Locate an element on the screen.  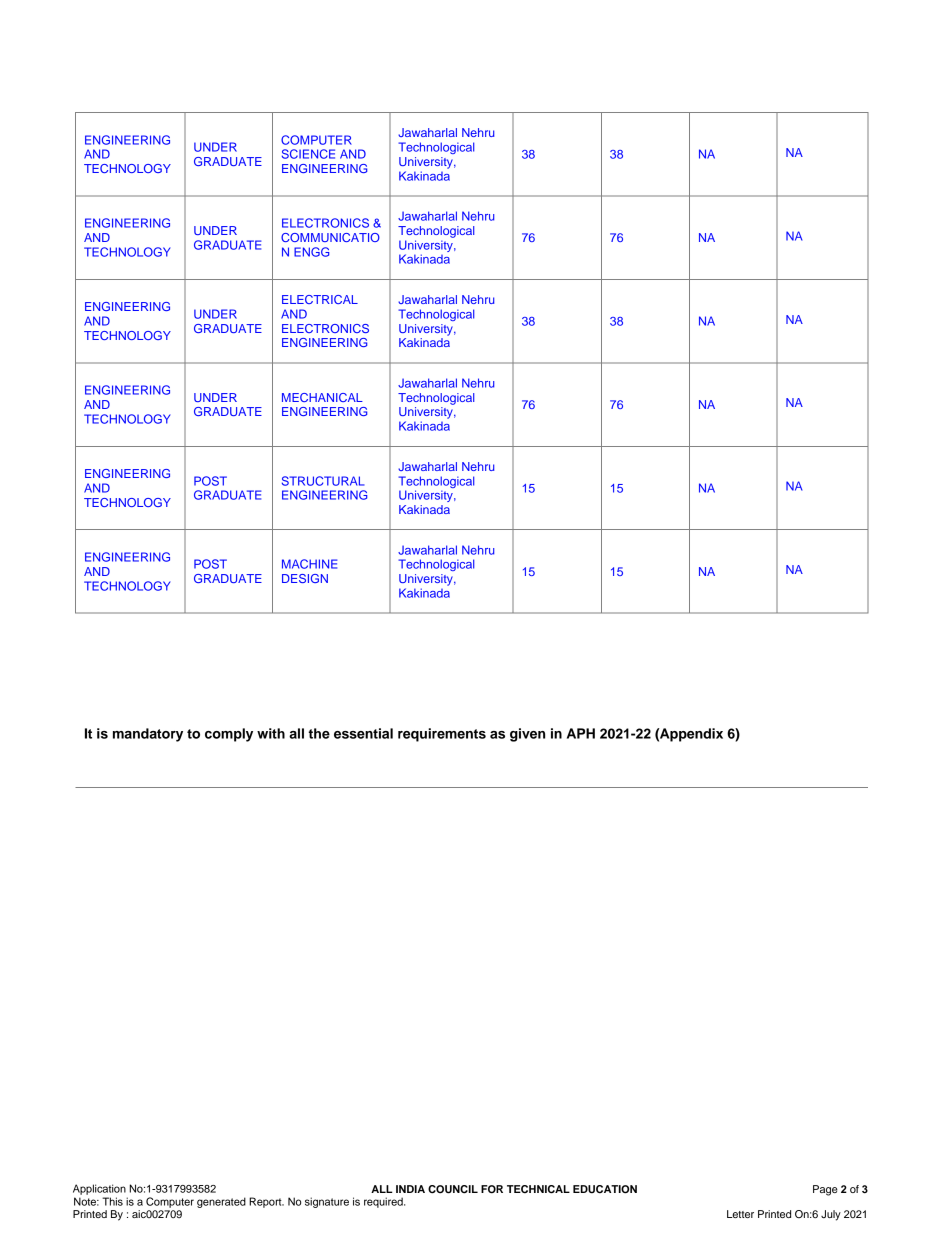
mandatory is located at coordinates (148, 735).
